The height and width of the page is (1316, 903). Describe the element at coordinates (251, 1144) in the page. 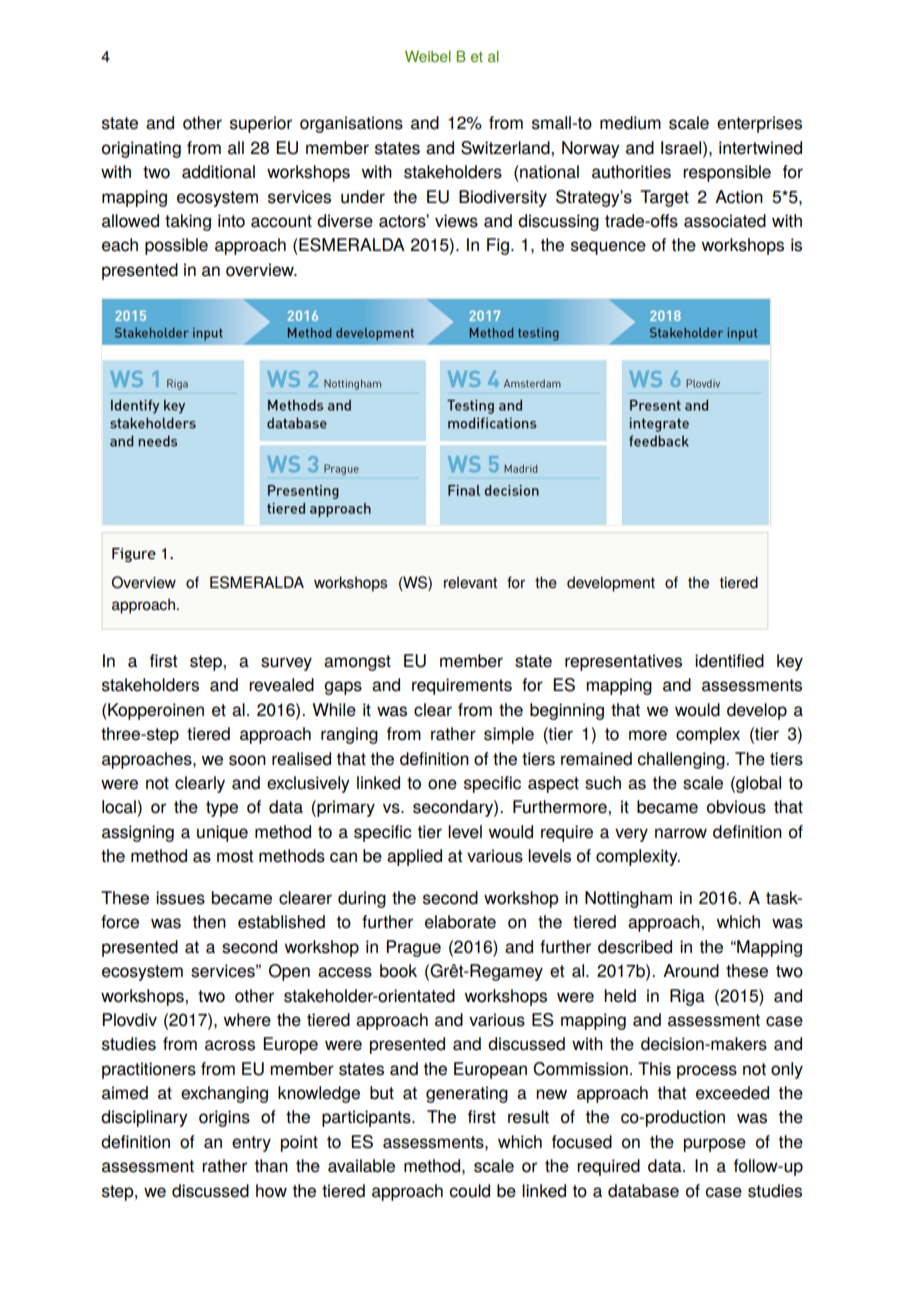

I see `entry` at that location.
